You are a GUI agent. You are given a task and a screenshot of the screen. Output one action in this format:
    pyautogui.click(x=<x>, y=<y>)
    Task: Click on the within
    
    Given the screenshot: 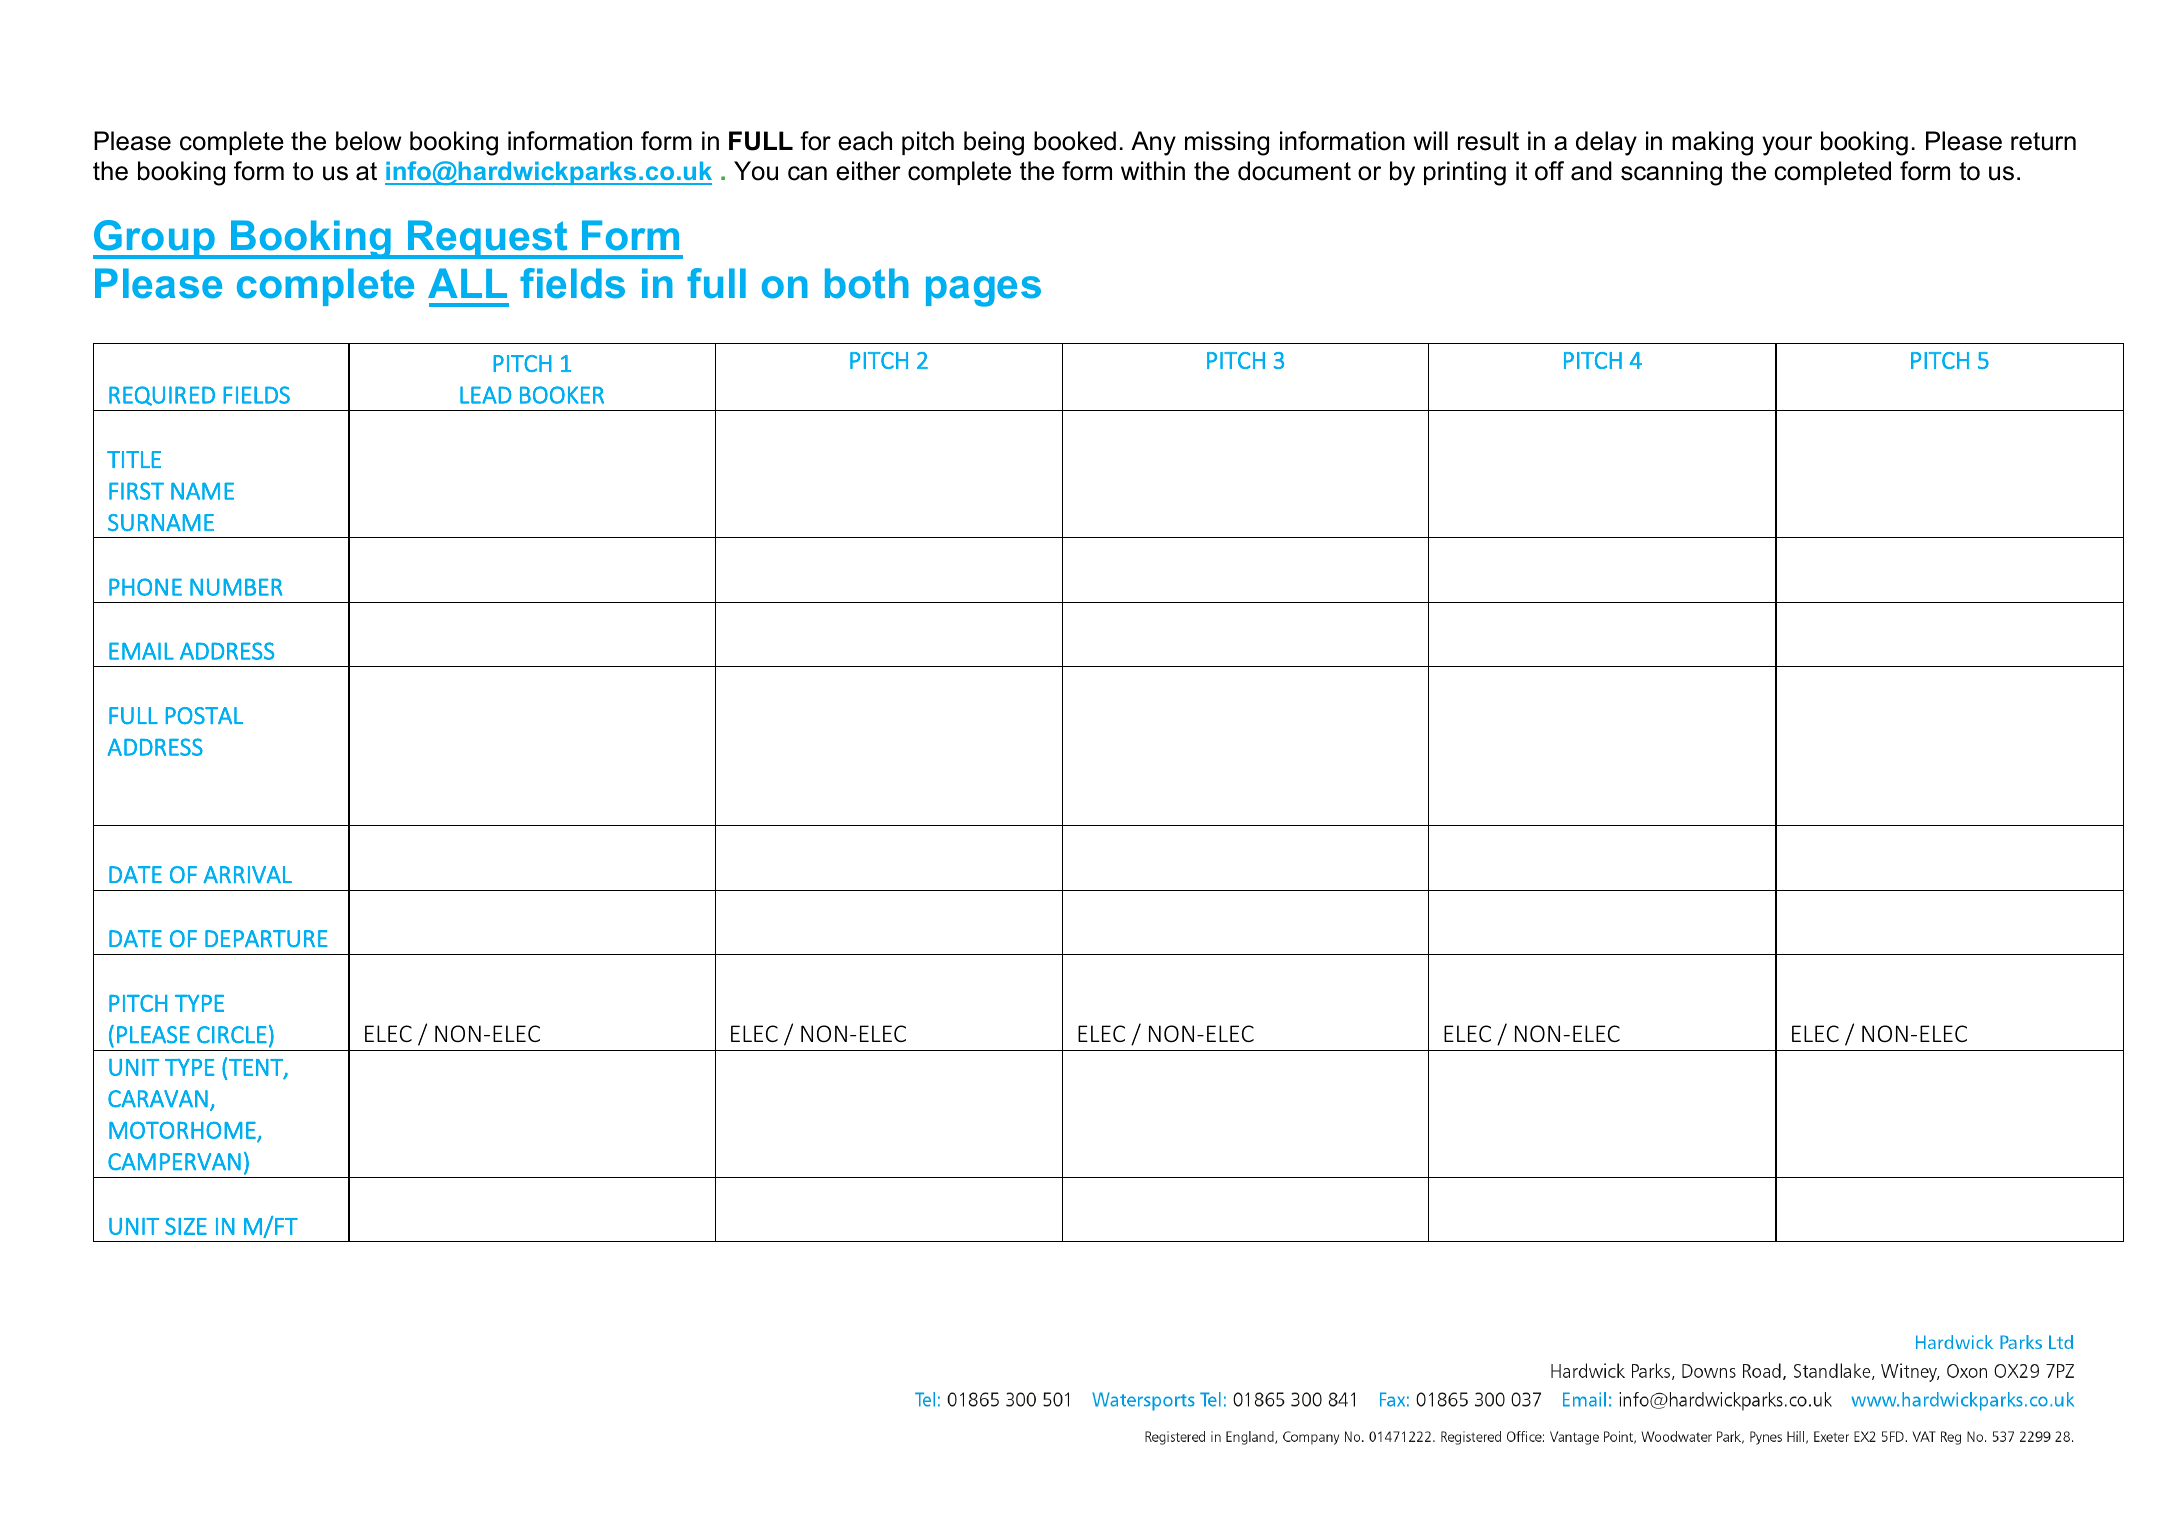 What is the action you would take?
    pyautogui.click(x=1153, y=170)
